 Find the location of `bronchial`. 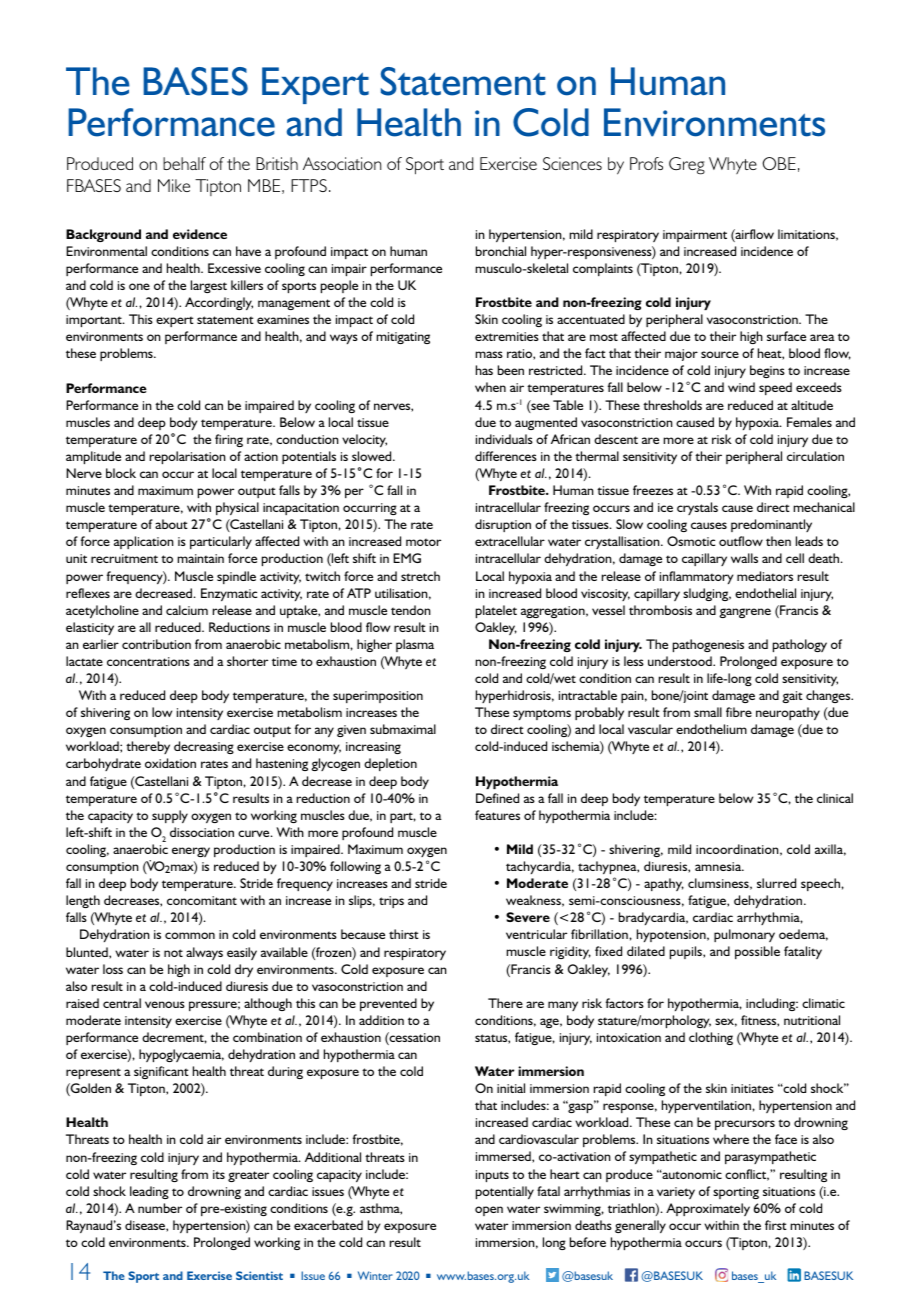

bronchial is located at coordinates (501, 251).
